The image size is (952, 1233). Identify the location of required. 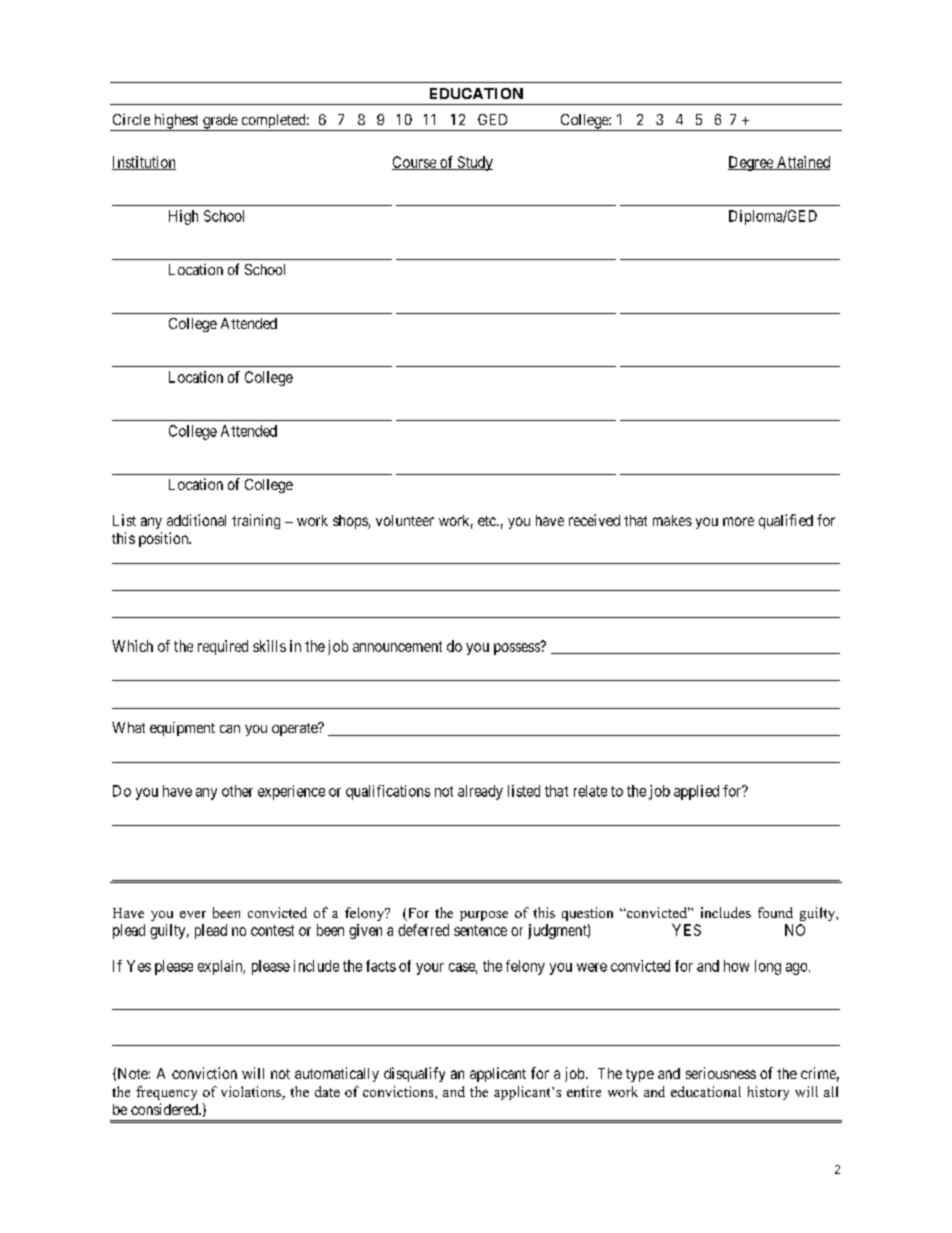
(223, 647).
